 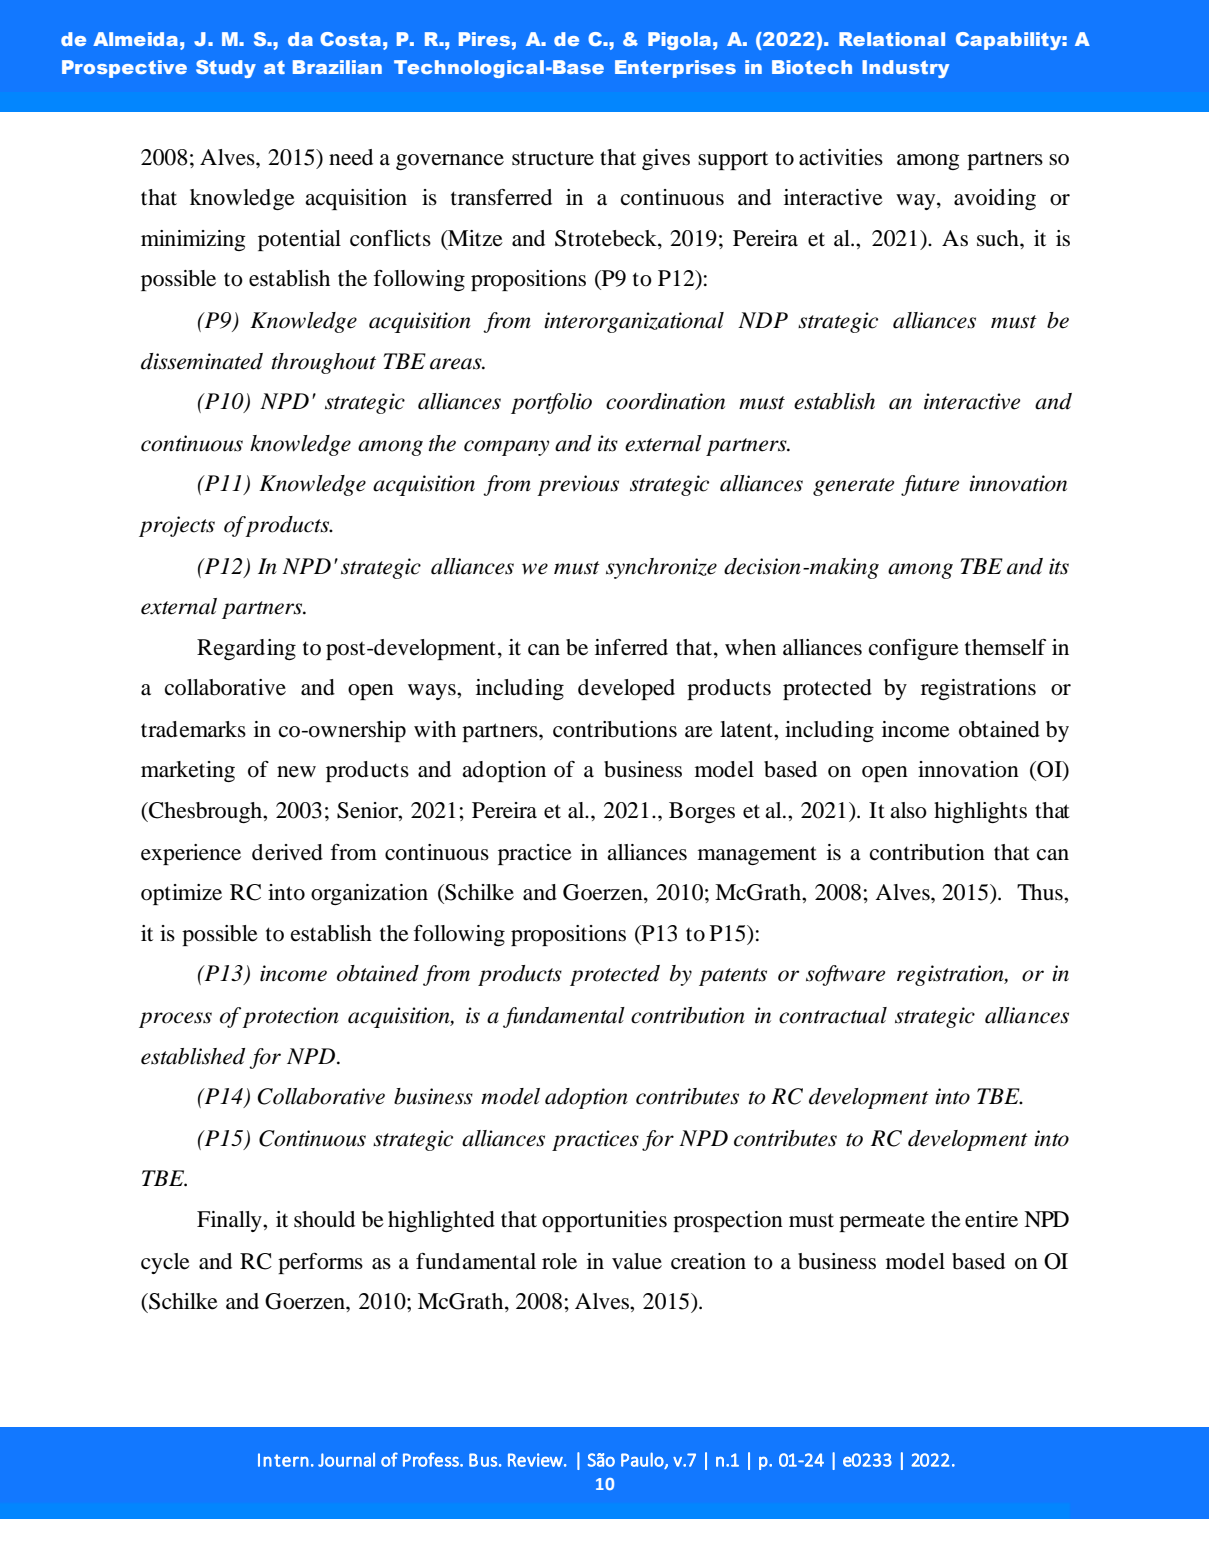 I want to click on permeate, so click(x=882, y=1222).
